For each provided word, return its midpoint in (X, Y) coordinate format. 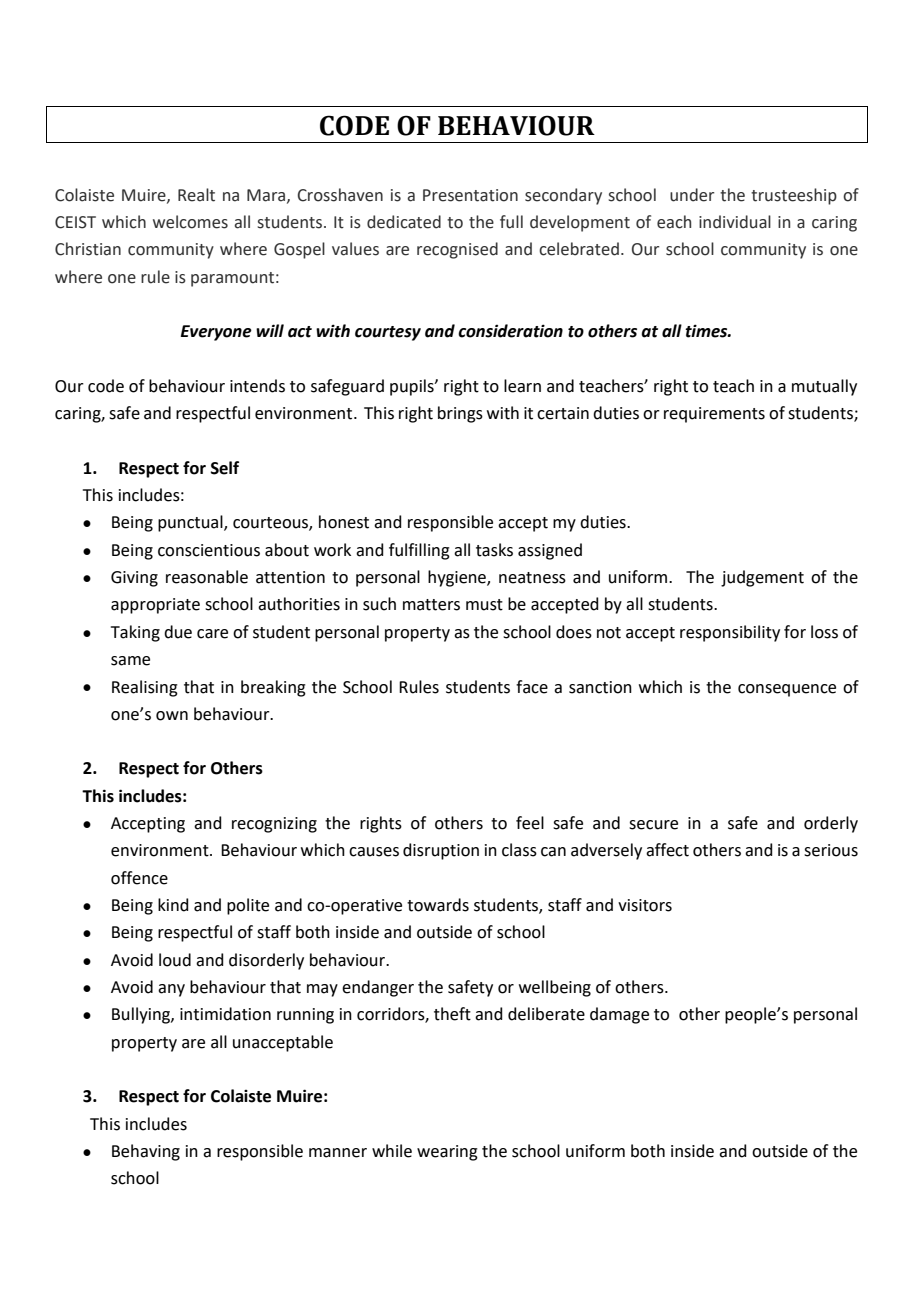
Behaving (146, 1152)
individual (735, 222)
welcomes (190, 222)
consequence (787, 690)
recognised (457, 250)
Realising (145, 688)
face (532, 687)
